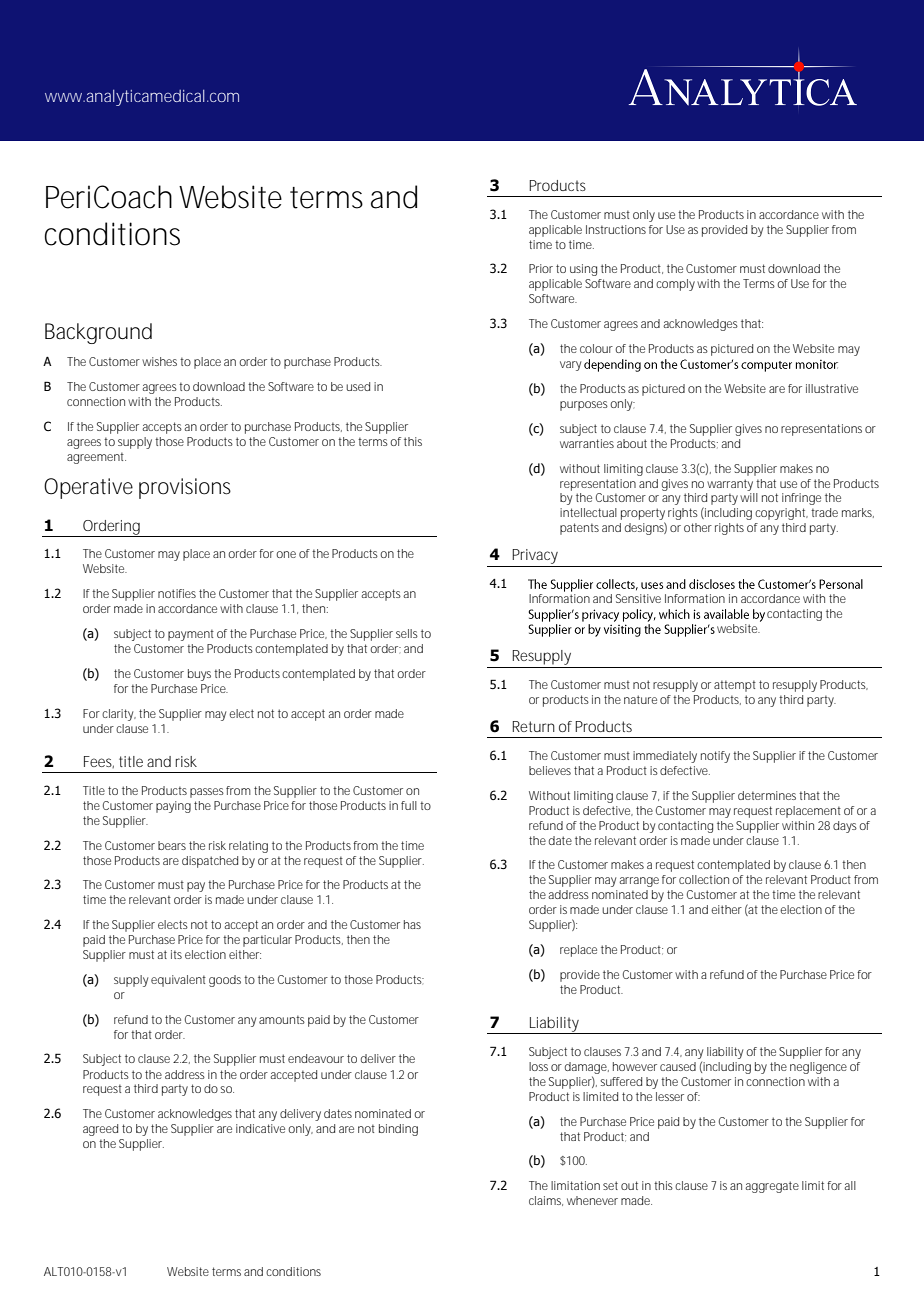 Image resolution: width=924 pixels, height=1308 pixels. Describe the element at coordinates (541, 268) in the screenshot. I see `Prior` at that location.
